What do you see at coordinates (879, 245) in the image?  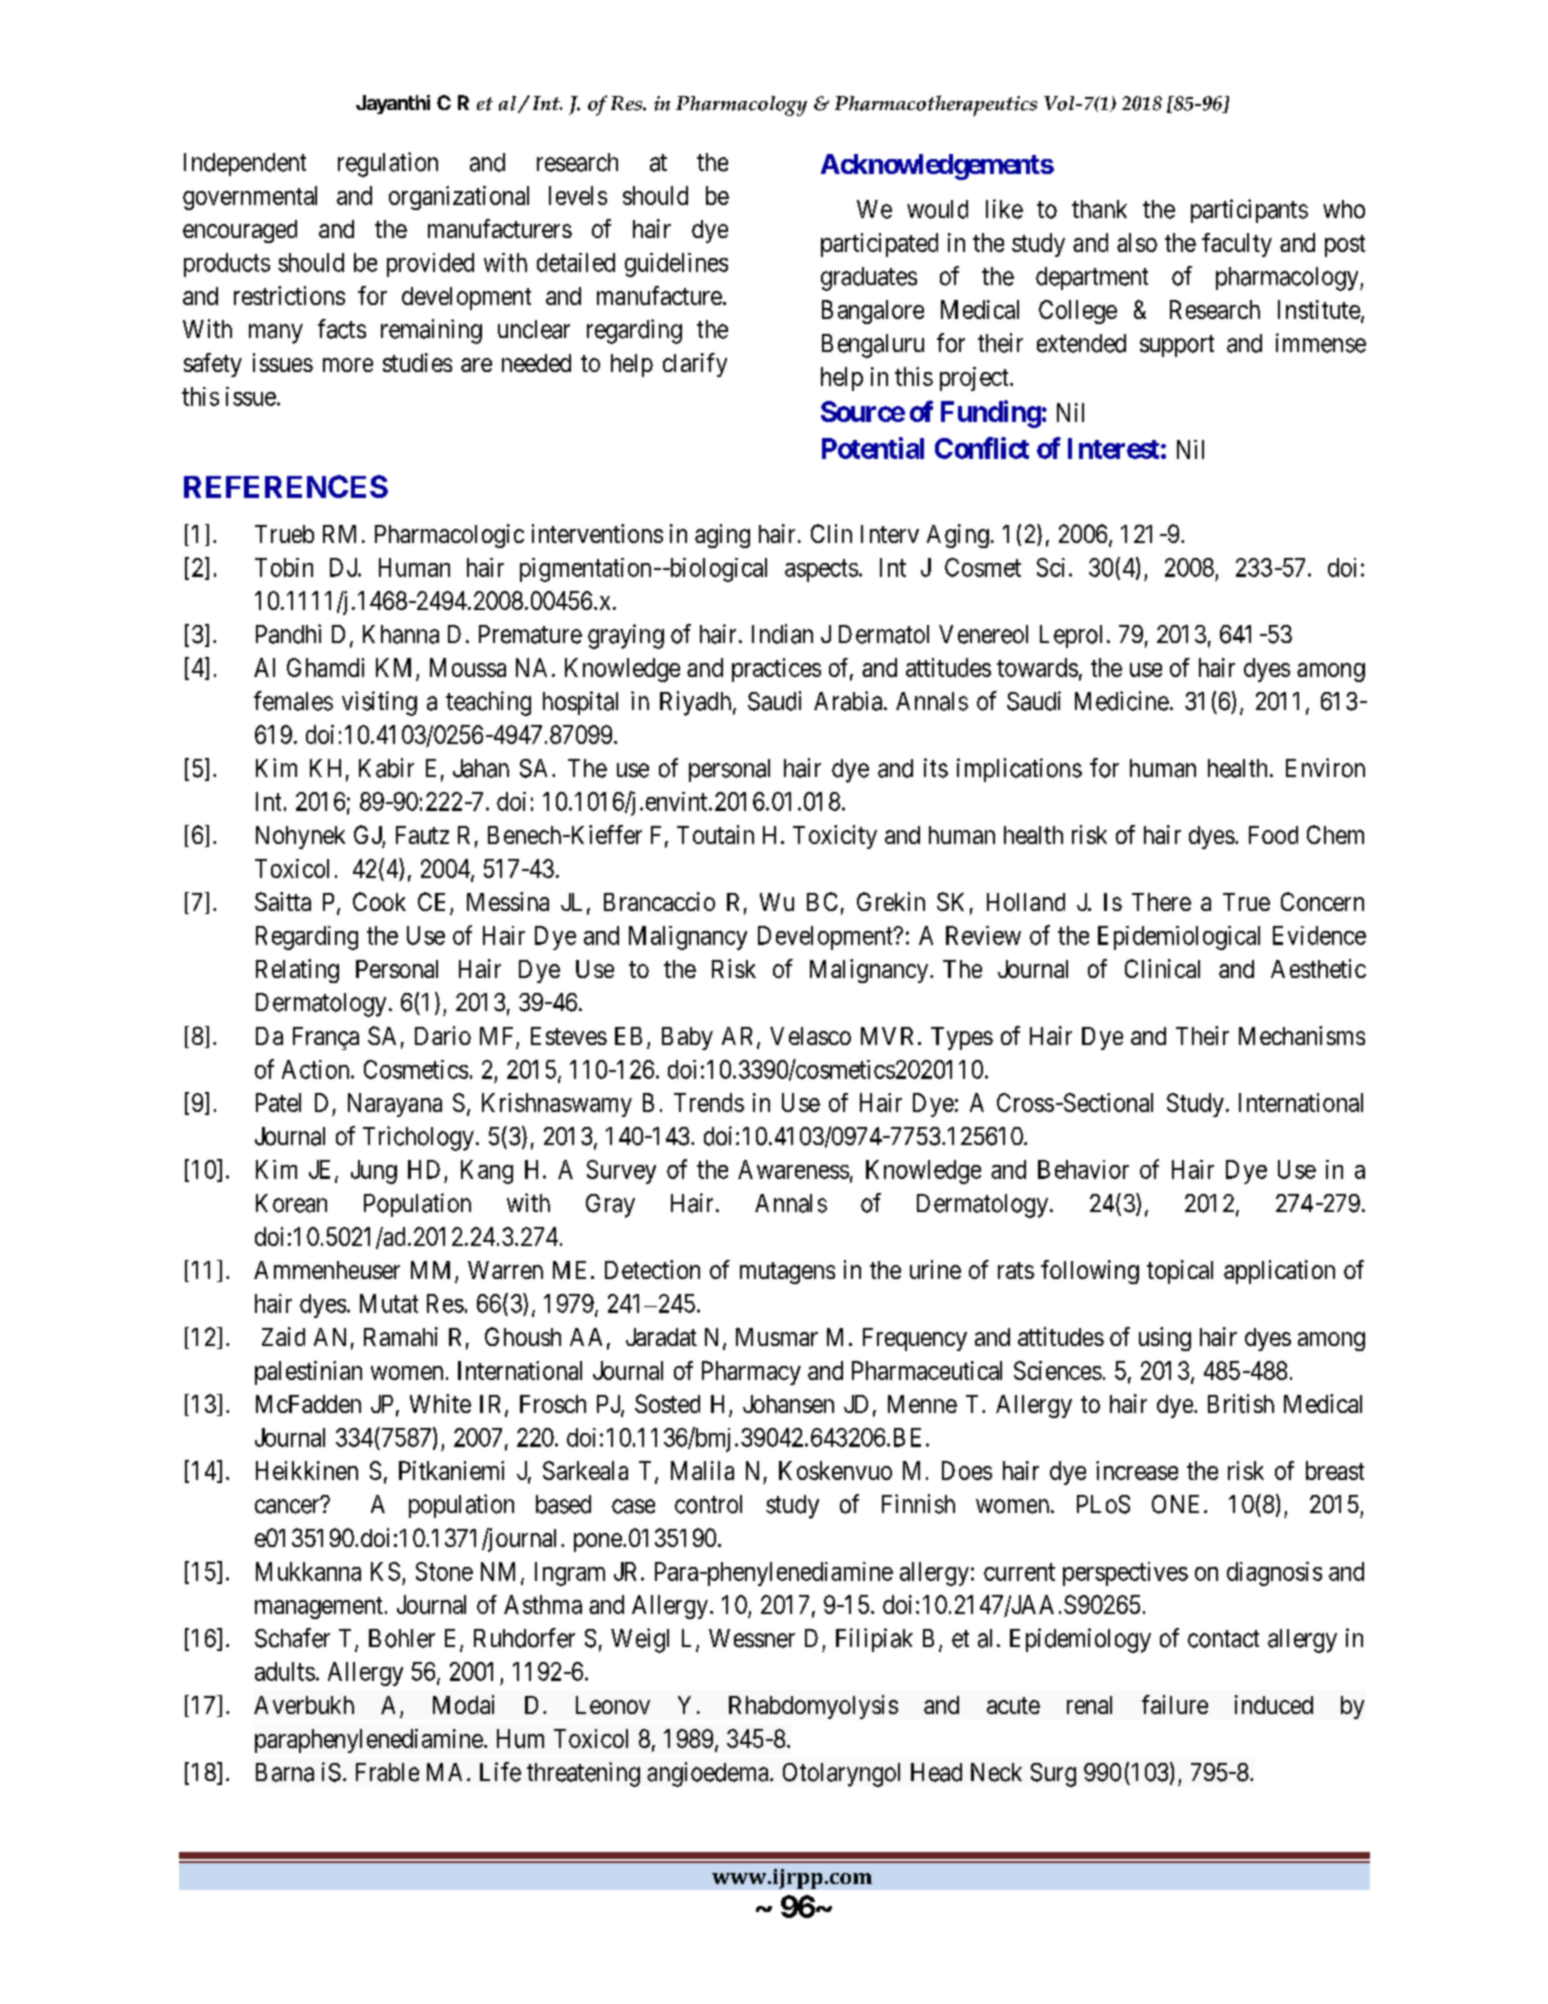 I see `participated` at bounding box center [879, 245].
